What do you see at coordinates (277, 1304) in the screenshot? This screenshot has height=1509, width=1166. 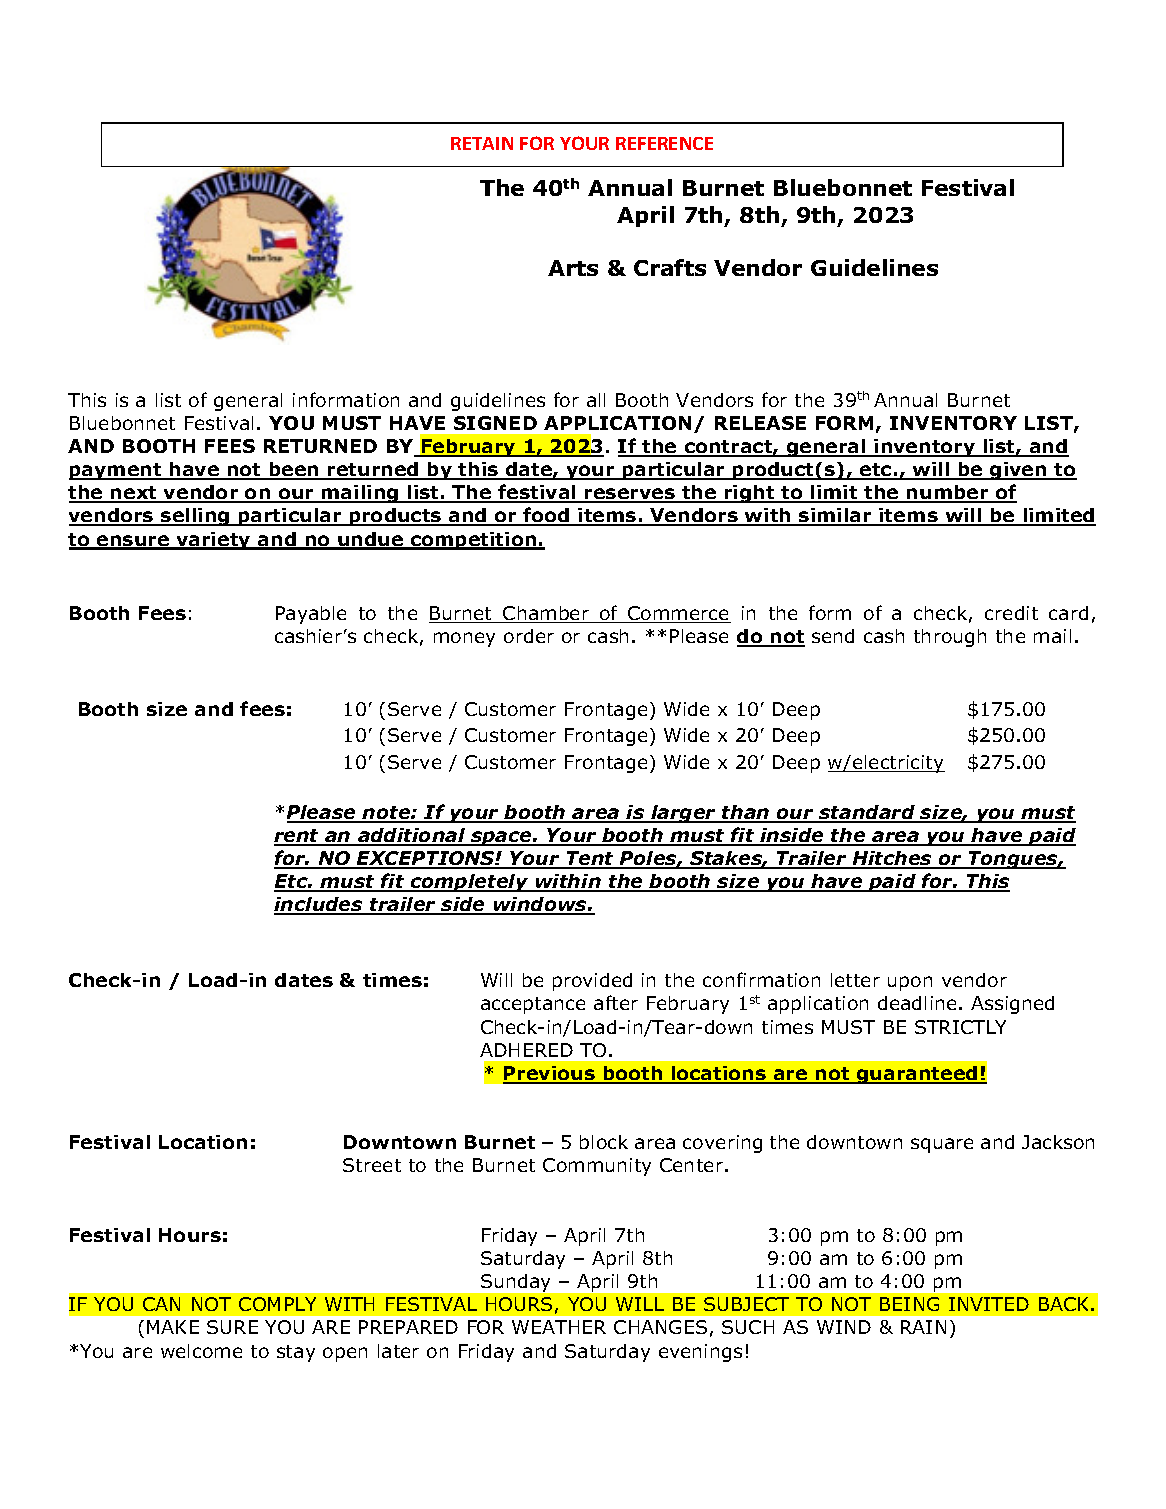 I see `COMPLY` at bounding box center [277, 1304].
